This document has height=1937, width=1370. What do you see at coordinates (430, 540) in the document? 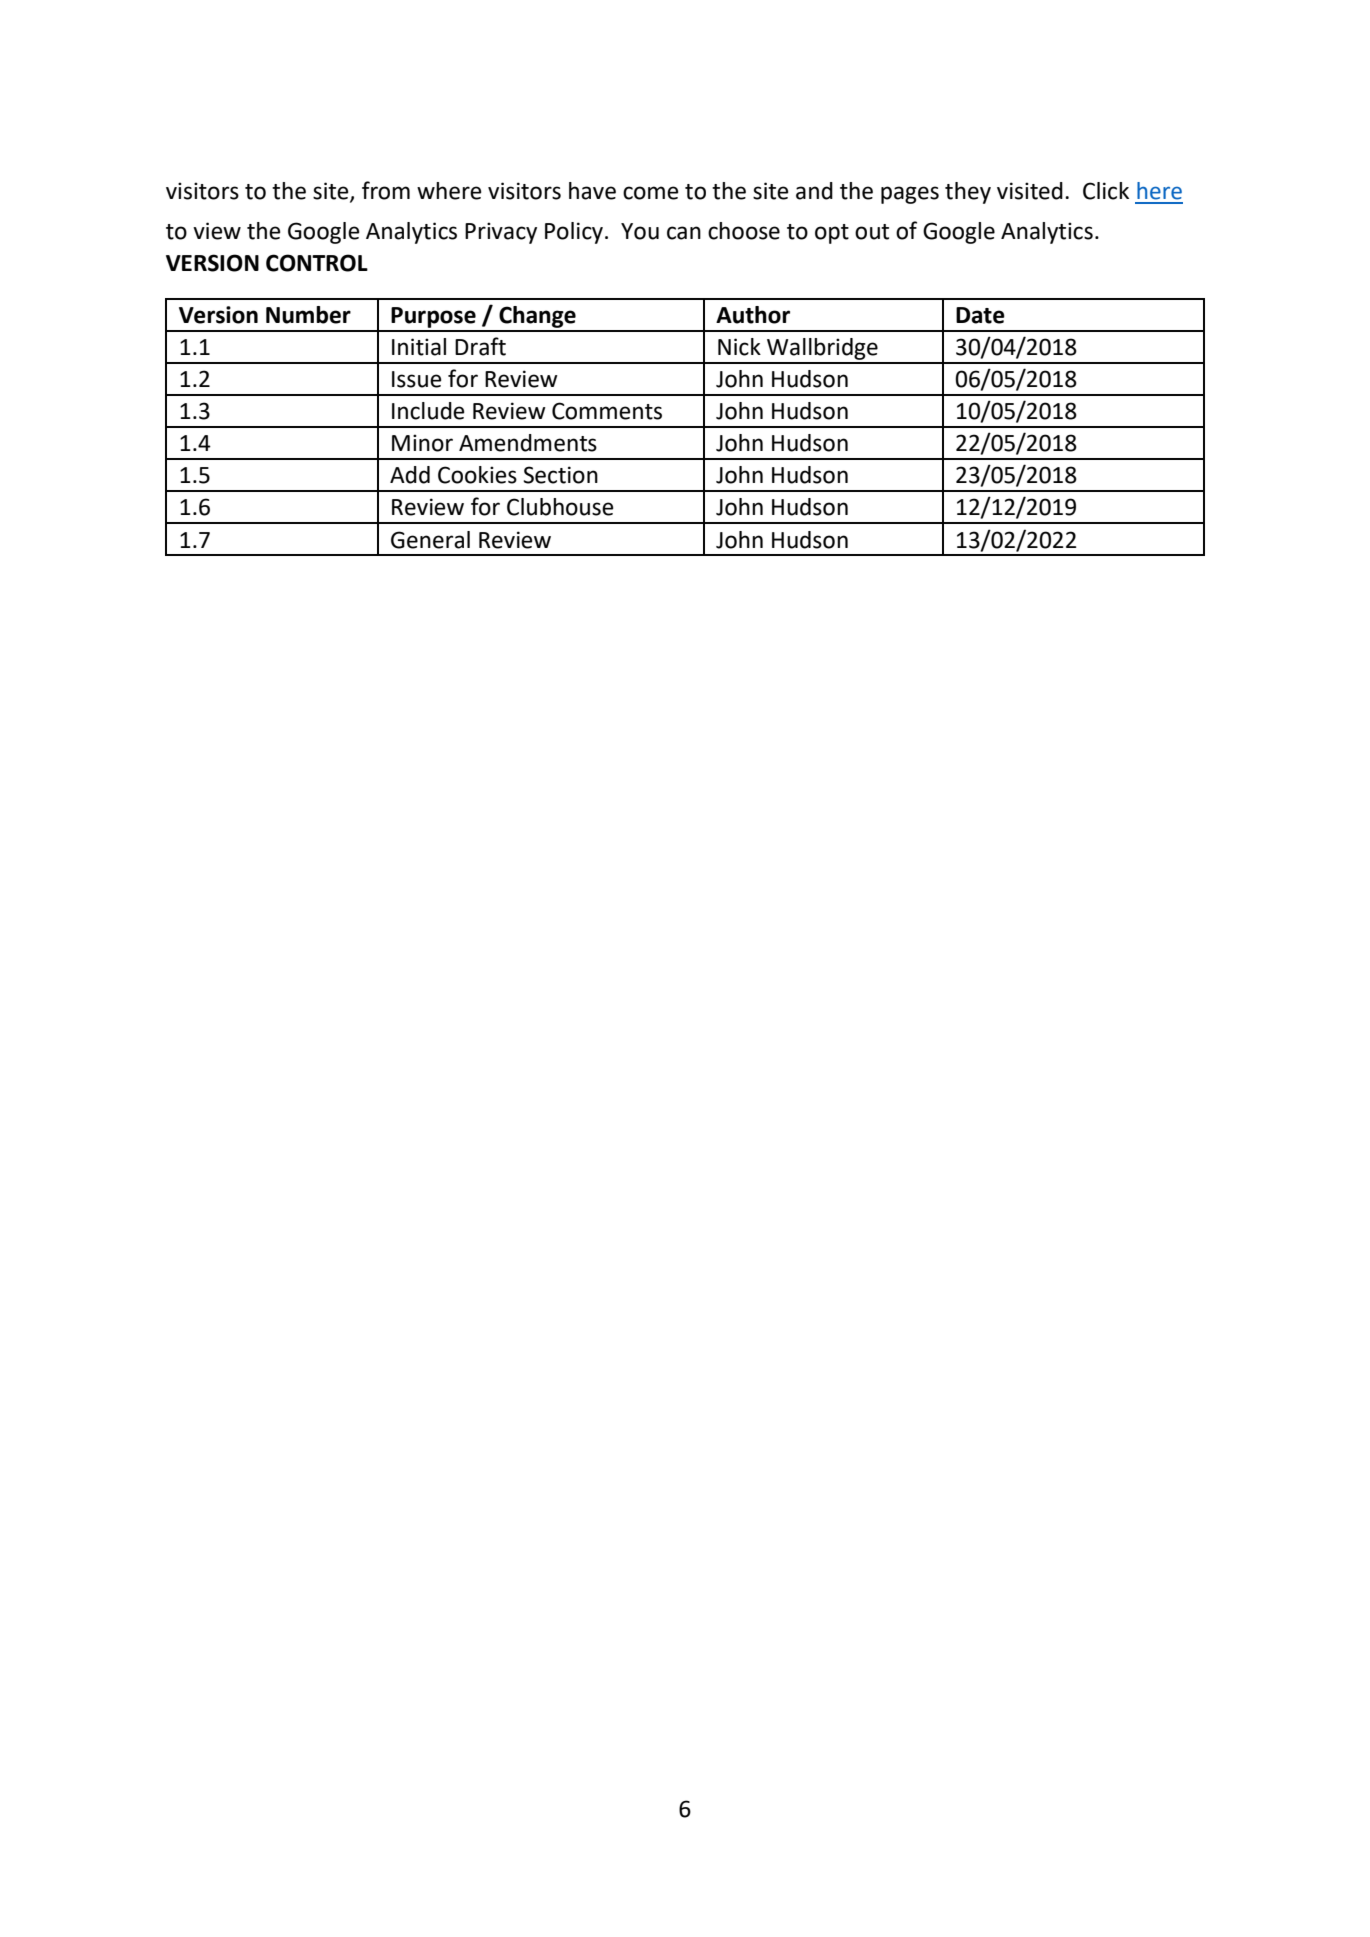
I see `General` at bounding box center [430, 540].
